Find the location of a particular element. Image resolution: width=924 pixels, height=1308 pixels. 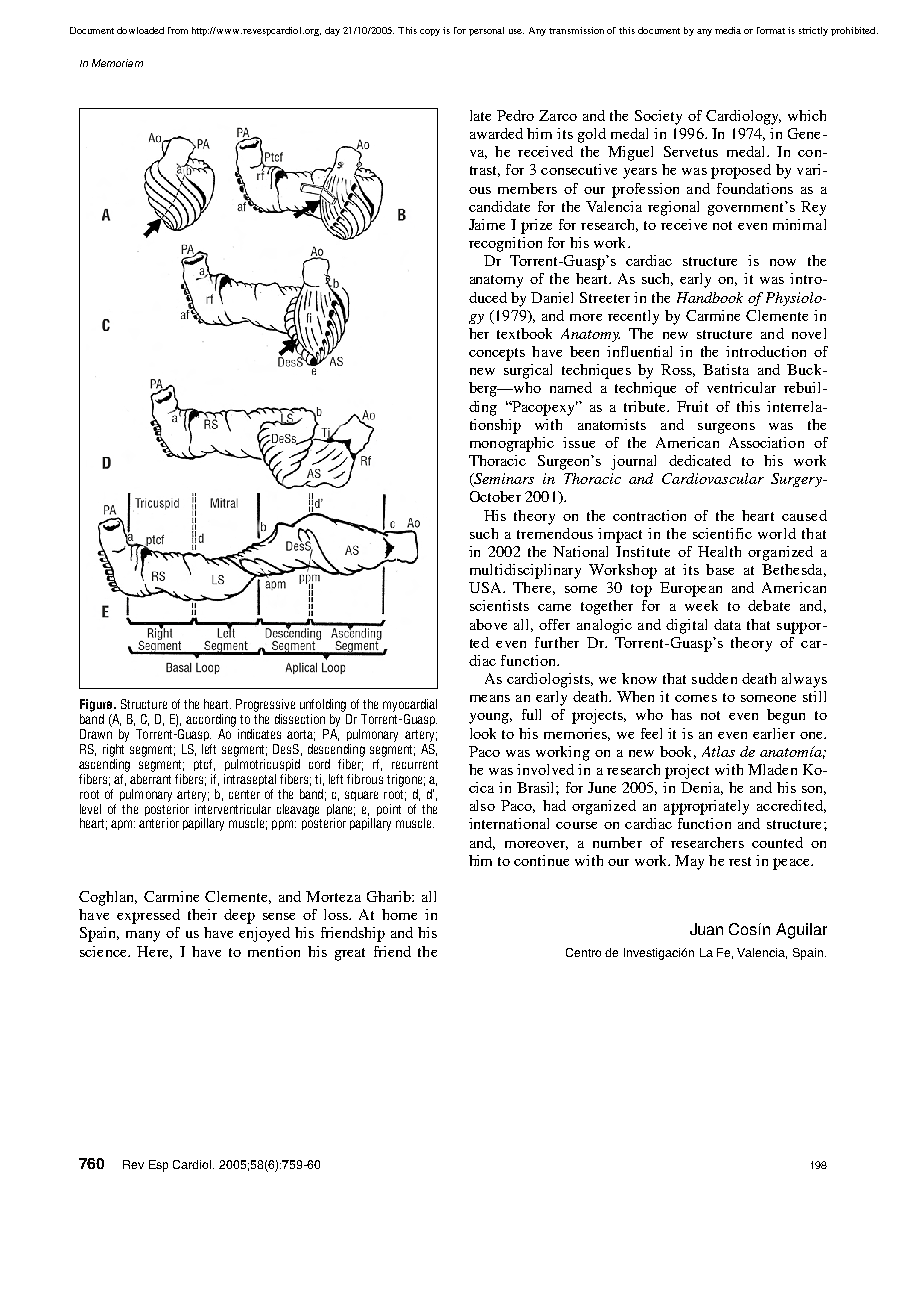

Cardiovascular is located at coordinates (713, 478).
